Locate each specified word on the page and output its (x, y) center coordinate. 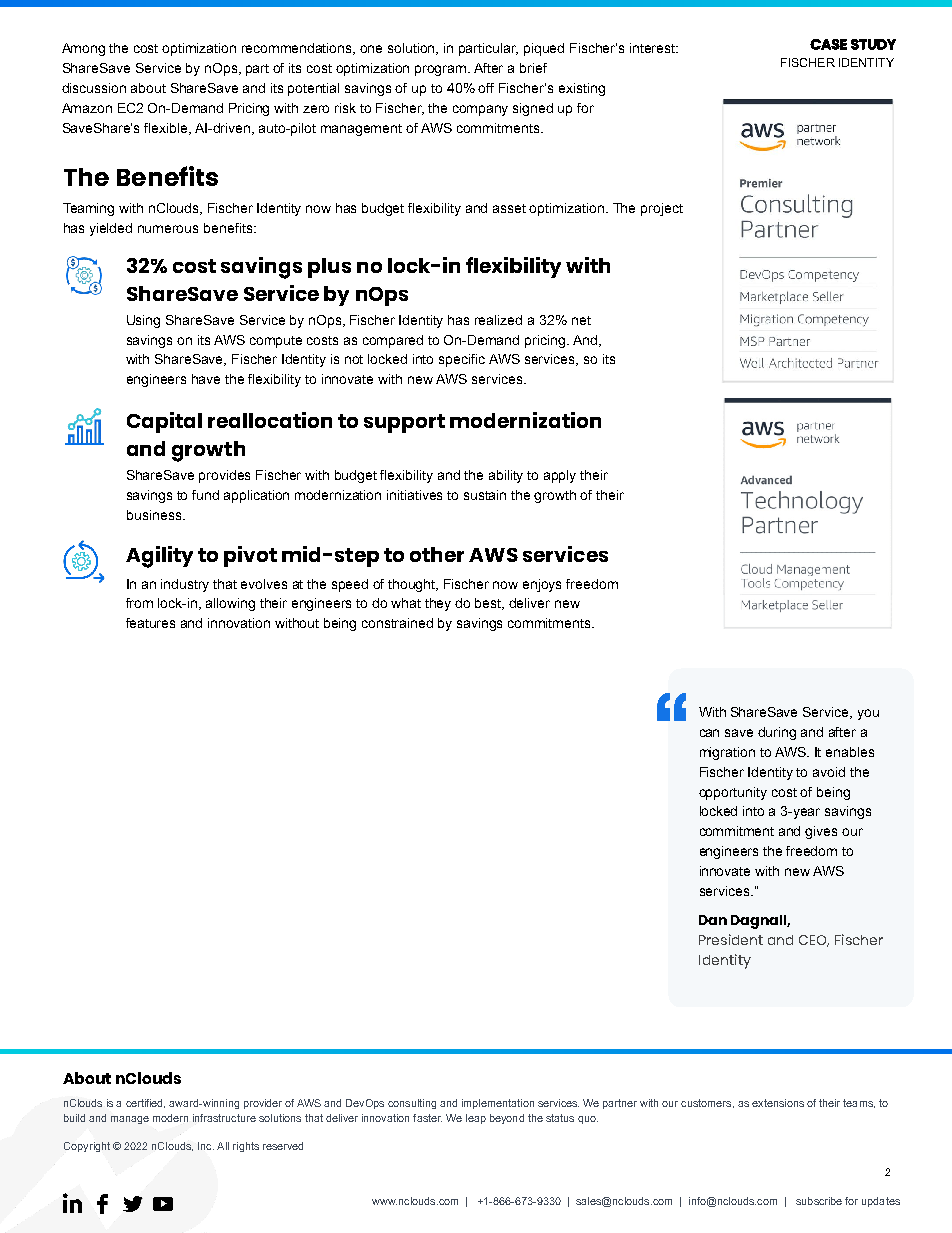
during (777, 733)
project (662, 209)
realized (498, 320)
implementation (498, 1104)
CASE (828, 44)
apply (560, 476)
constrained (397, 623)
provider (263, 1104)
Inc (206, 1146)
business (154, 515)
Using (143, 321)
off (486, 88)
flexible (167, 129)
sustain (485, 495)
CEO (814, 941)
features (150, 623)
